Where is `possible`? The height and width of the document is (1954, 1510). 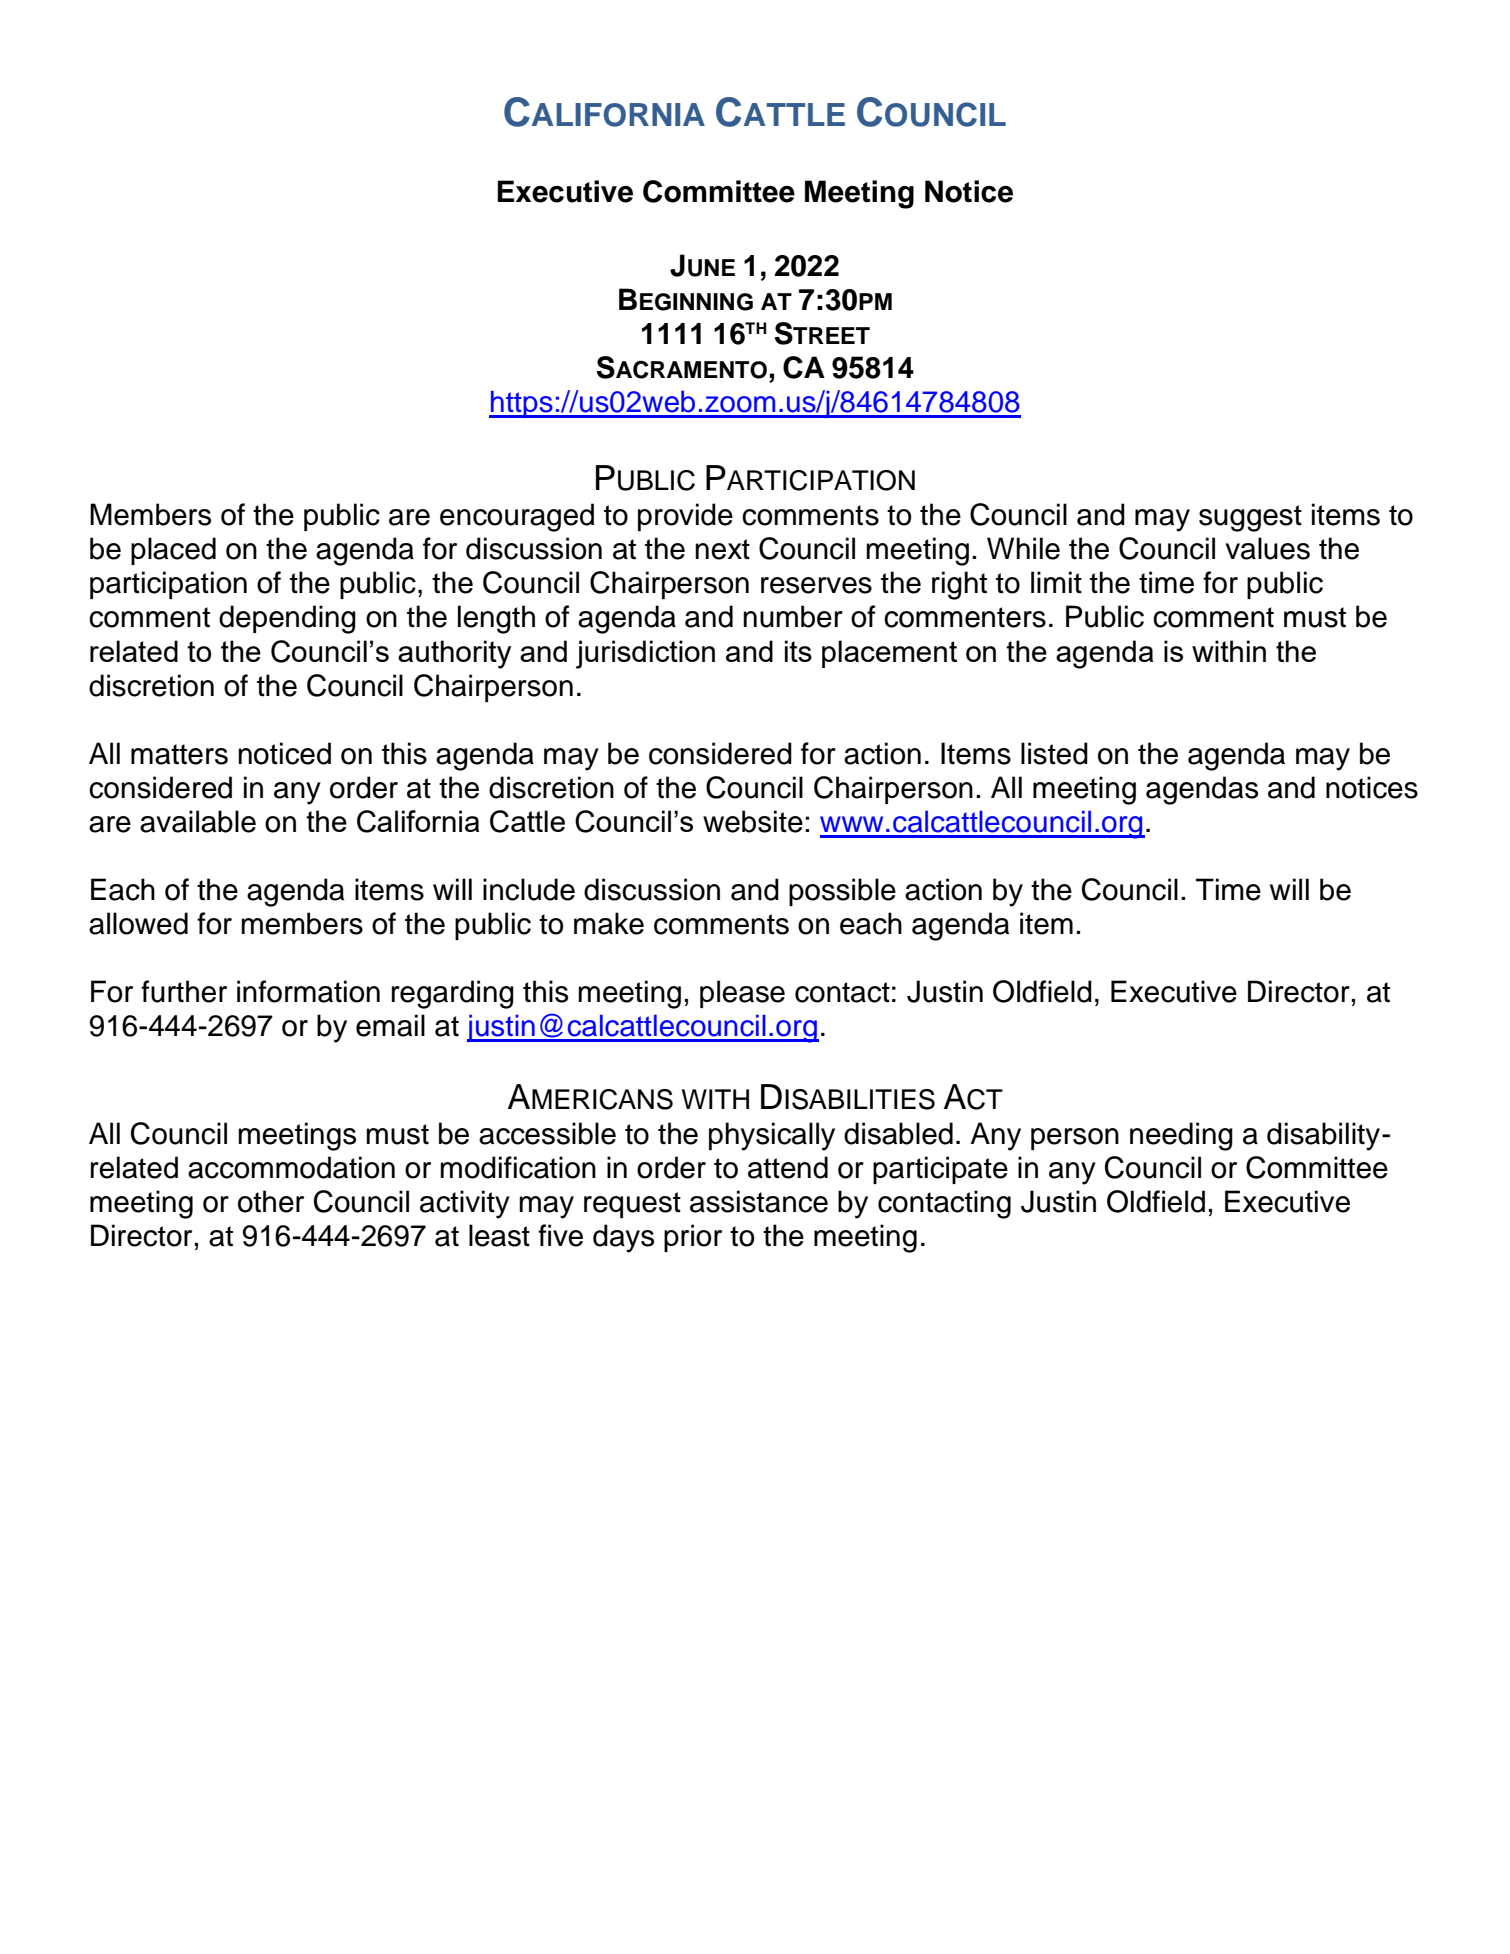 possible is located at coordinates (842, 892).
